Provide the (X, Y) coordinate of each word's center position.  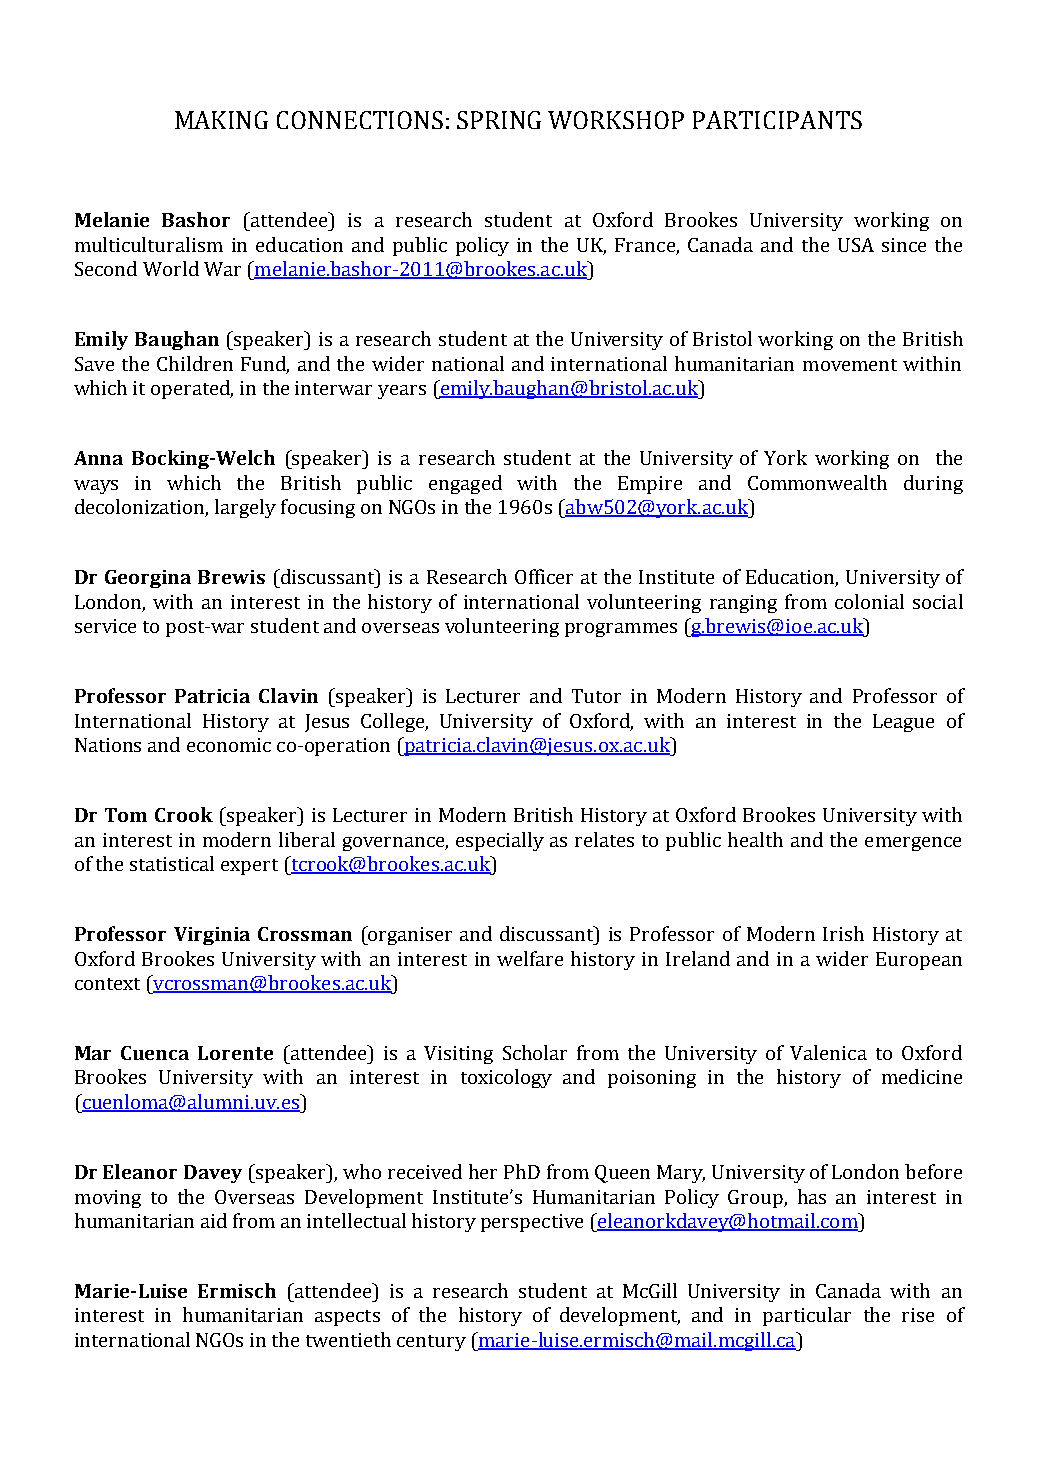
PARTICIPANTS (777, 120)
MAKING (221, 120)
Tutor (596, 696)
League (903, 723)
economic (229, 745)
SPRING (499, 120)
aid (214, 1220)
